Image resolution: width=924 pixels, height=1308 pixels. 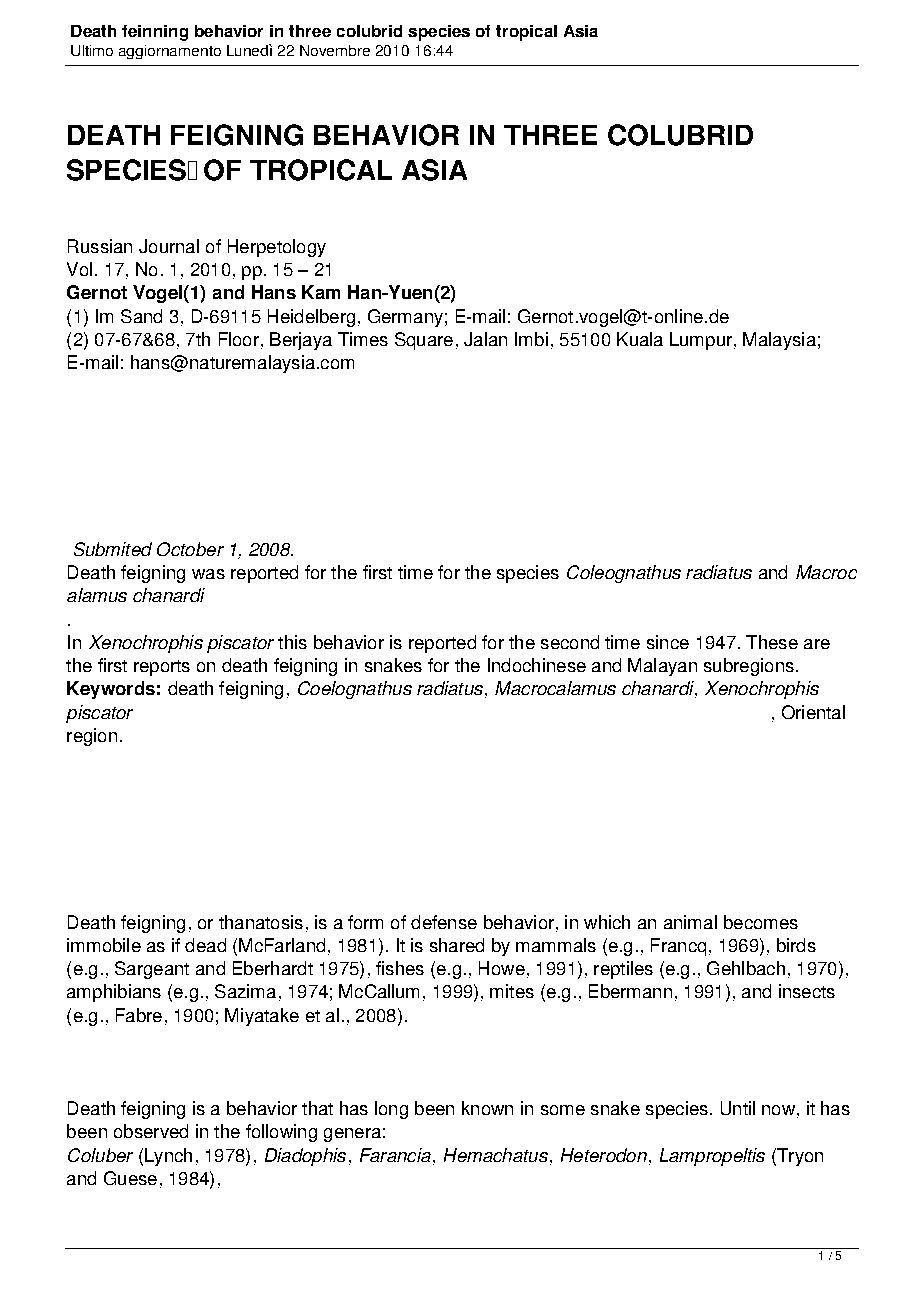 I want to click on These, so click(x=772, y=642).
